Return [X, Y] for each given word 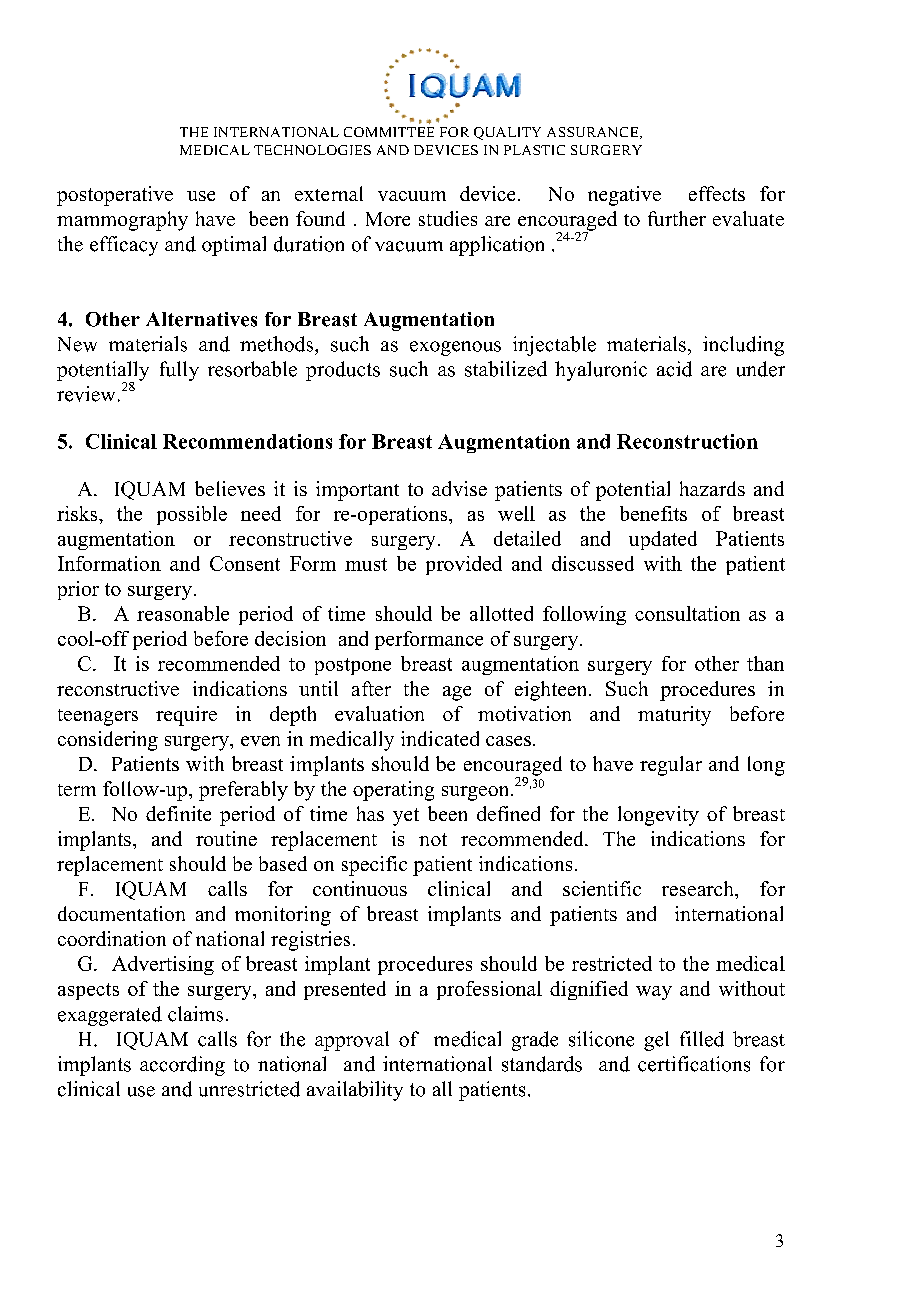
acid [674, 369]
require [186, 716]
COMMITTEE [389, 132]
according [182, 1066]
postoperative [115, 196]
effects [717, 193]
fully [179, 371]
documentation [121, 913]
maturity [674, 716]
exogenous [455, 348]
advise [459, 488]
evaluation [379, 713]
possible [192, 515]
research [699, 888]
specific [374, 866]
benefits [653, 513]
